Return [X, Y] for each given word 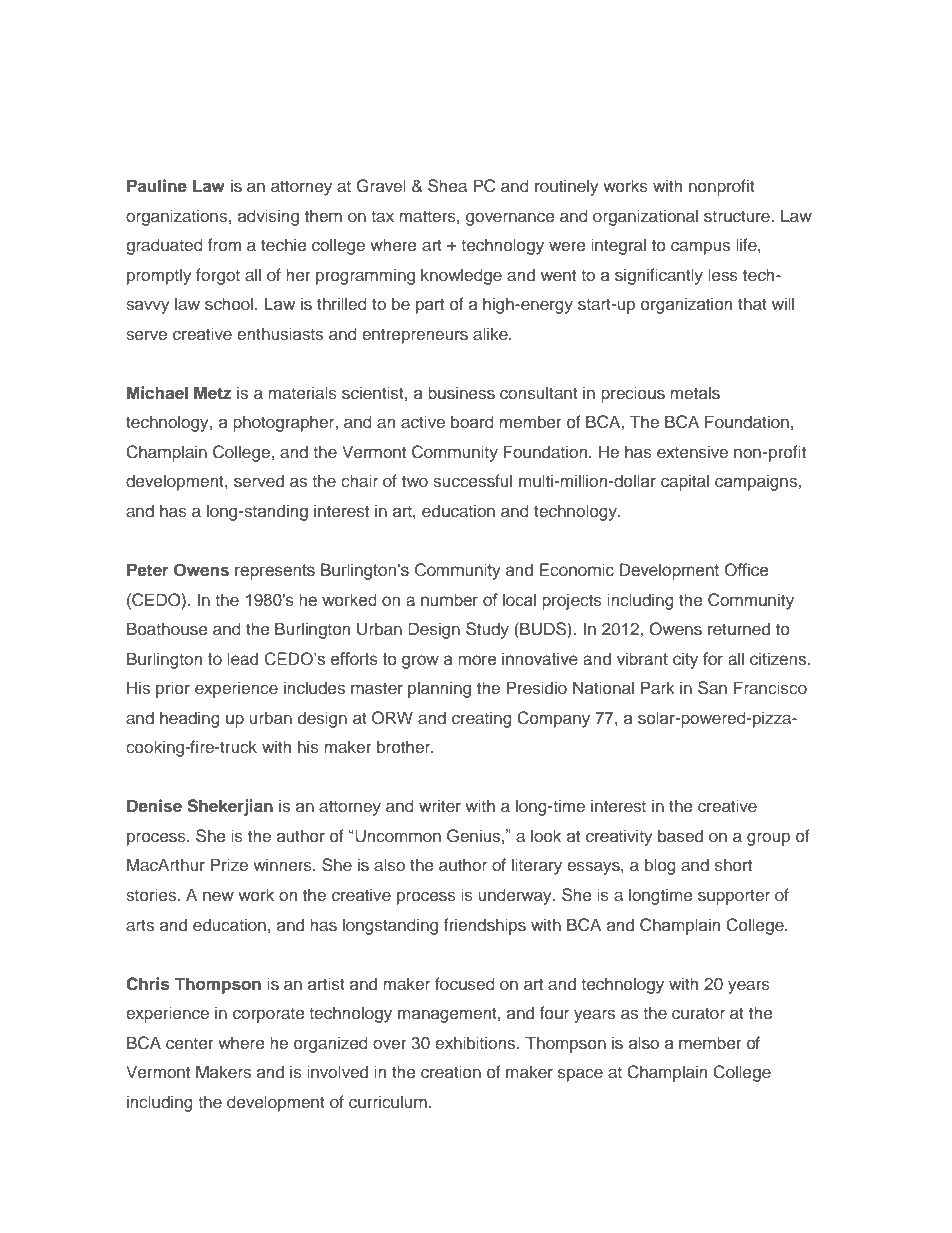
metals [695, 392]
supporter [734, 897]
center [190, 1043]
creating [482, 719]
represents [275, 572]
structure [738, 216]
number [449, 600]
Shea [447, 186]
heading [190, 719]
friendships [485, 926]
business [461, 393]
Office [746, 570]
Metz [213, 392]
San [712, 688]
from [224, 244]
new [218, 896]
